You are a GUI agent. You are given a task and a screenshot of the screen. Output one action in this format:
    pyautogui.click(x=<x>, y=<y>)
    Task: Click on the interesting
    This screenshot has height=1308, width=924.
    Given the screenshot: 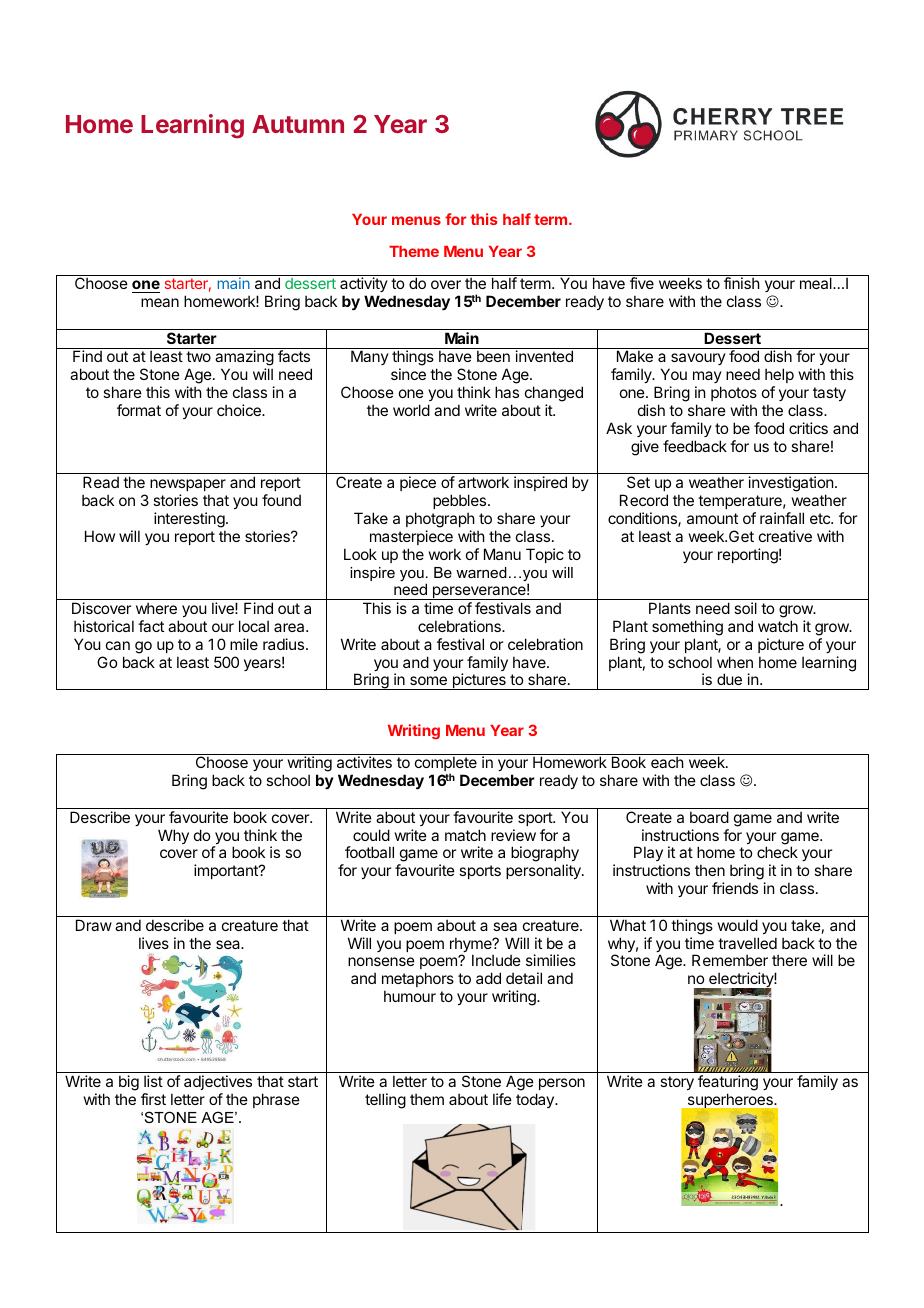 What is the action you would take?
    pyautogui.click(x=190, y=520)
